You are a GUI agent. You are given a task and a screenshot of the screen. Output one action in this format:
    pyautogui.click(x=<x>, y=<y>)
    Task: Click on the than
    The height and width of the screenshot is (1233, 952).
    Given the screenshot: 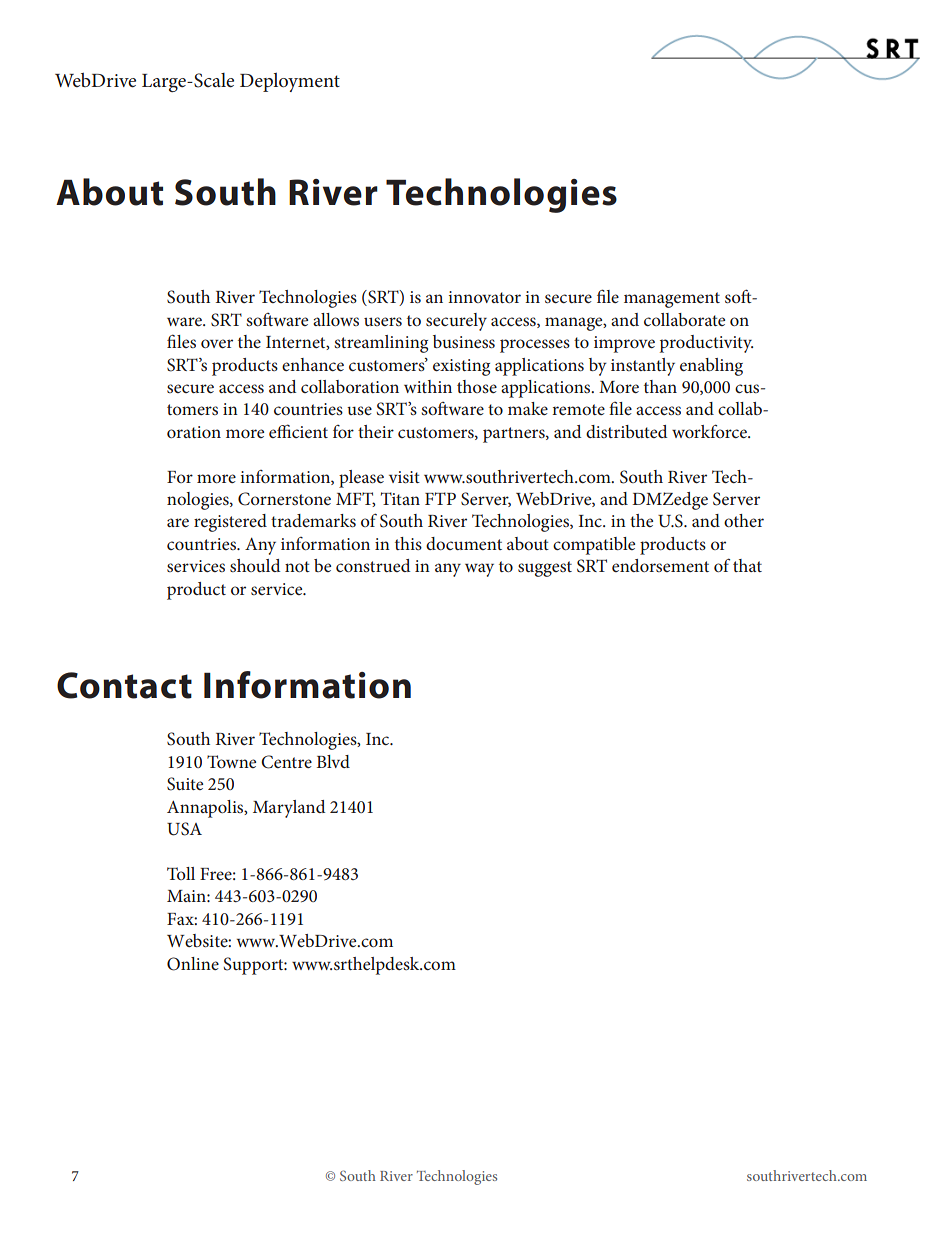 What is the action you would take?
    pyautogui.click(x=660, y=386)
